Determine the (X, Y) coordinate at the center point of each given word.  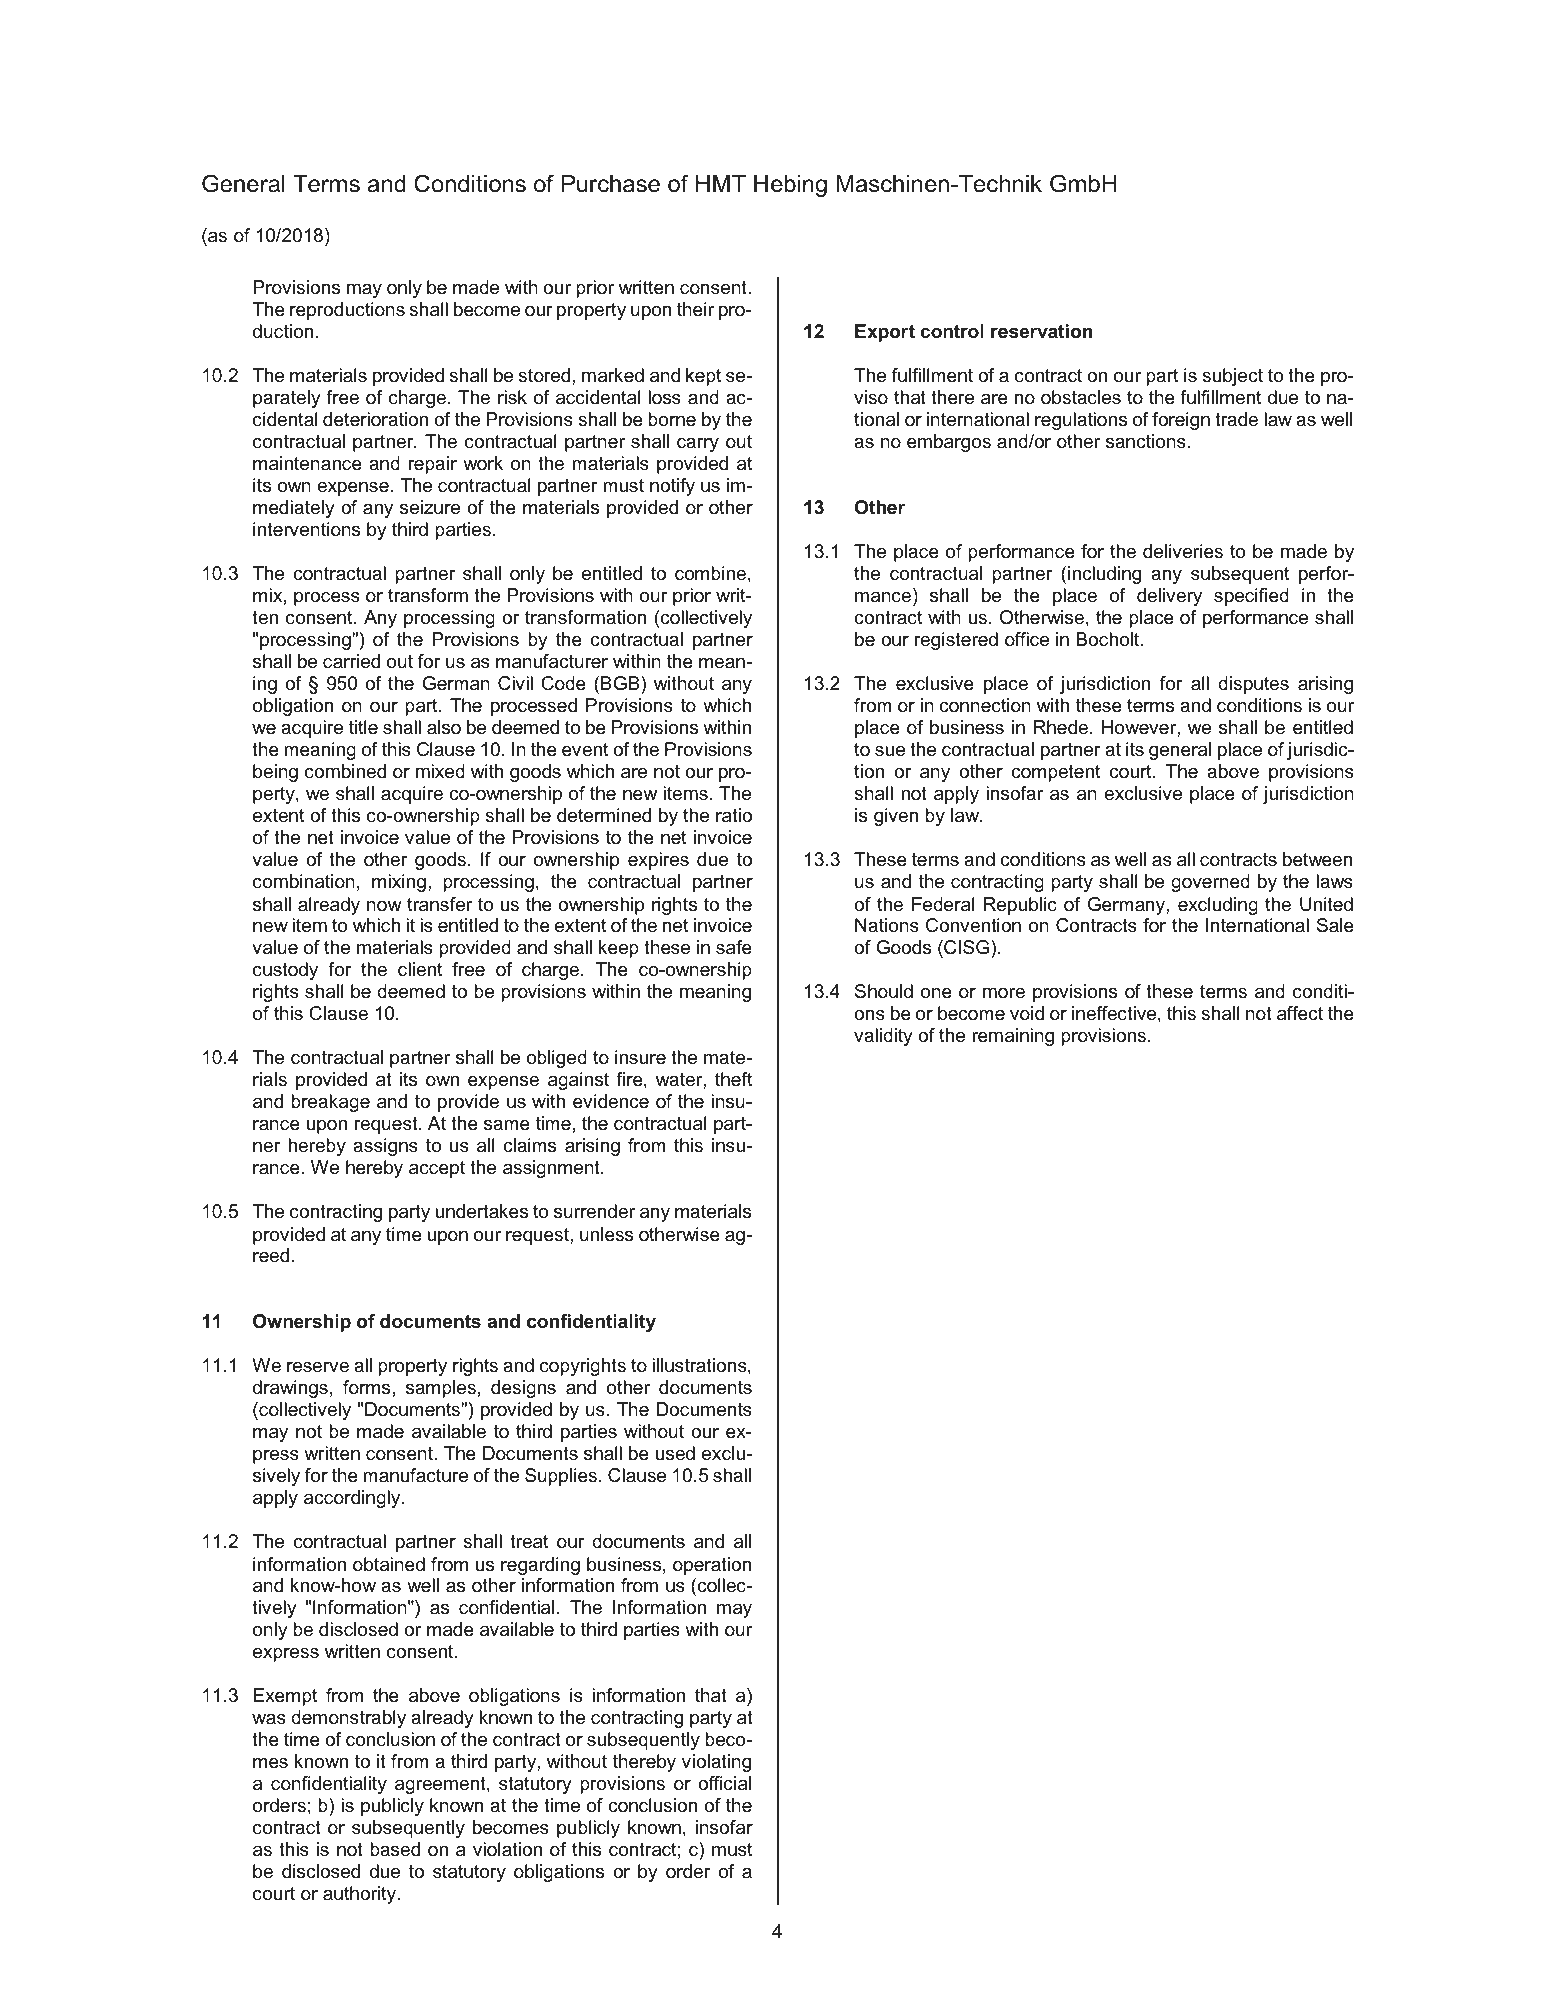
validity (883, 1037)
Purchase (611, 184)
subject (1232, 377)
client (420, 969)
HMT (721, 183)
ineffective (1115, 1014)
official (724, 1783)
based (395, 1849)
